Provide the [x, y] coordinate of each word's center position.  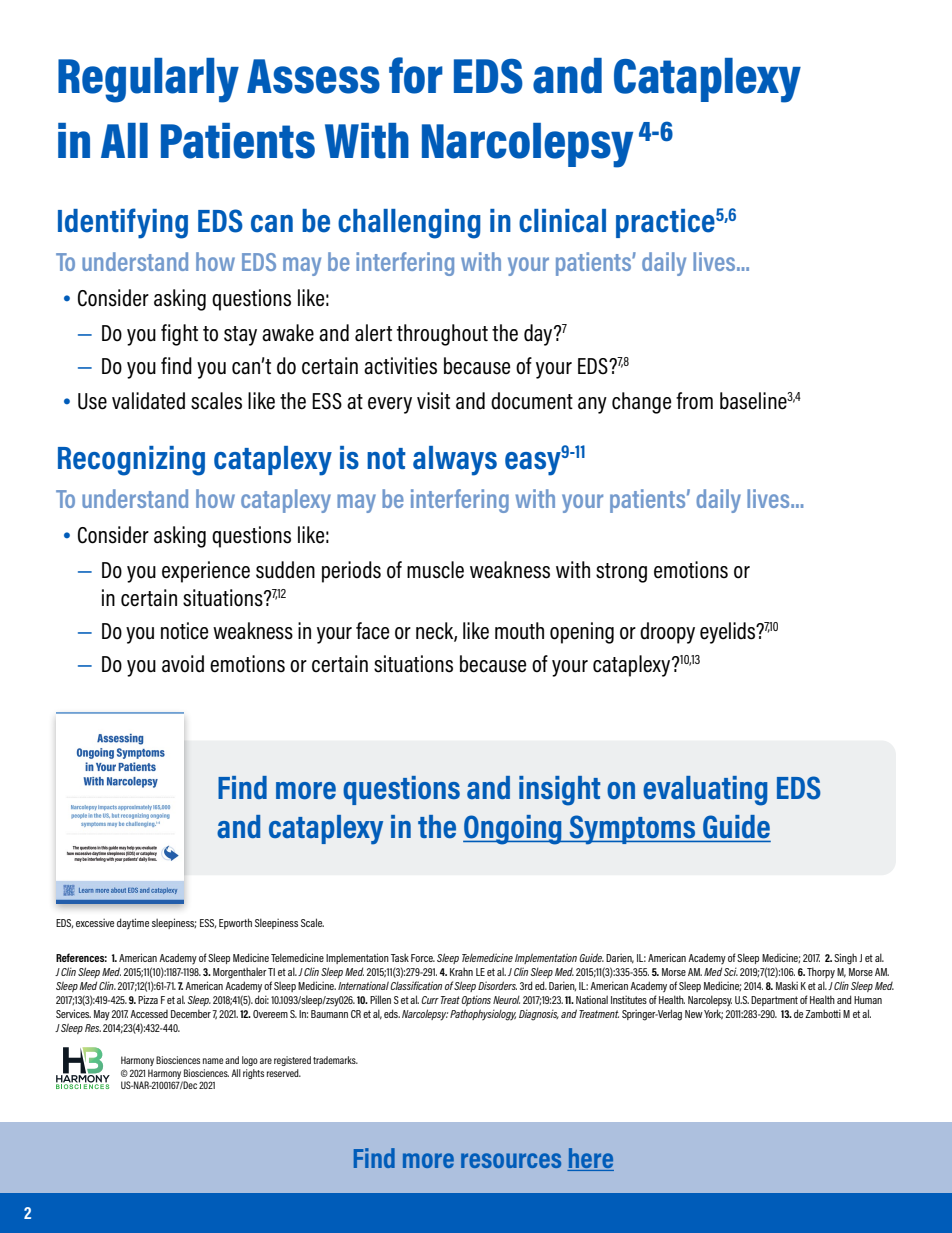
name [213, 1061]
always [455, 461]
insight [559, 791]
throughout [442, 335]
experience [206, 572]
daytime [133, 924]
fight [179, 335]
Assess [313, 76]
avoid [183, 664]
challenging [409, 224]
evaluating [705, 791]
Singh [845, 959]
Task [400, 958]
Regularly [148, 80]
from [694, 401]
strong [621, 573]
